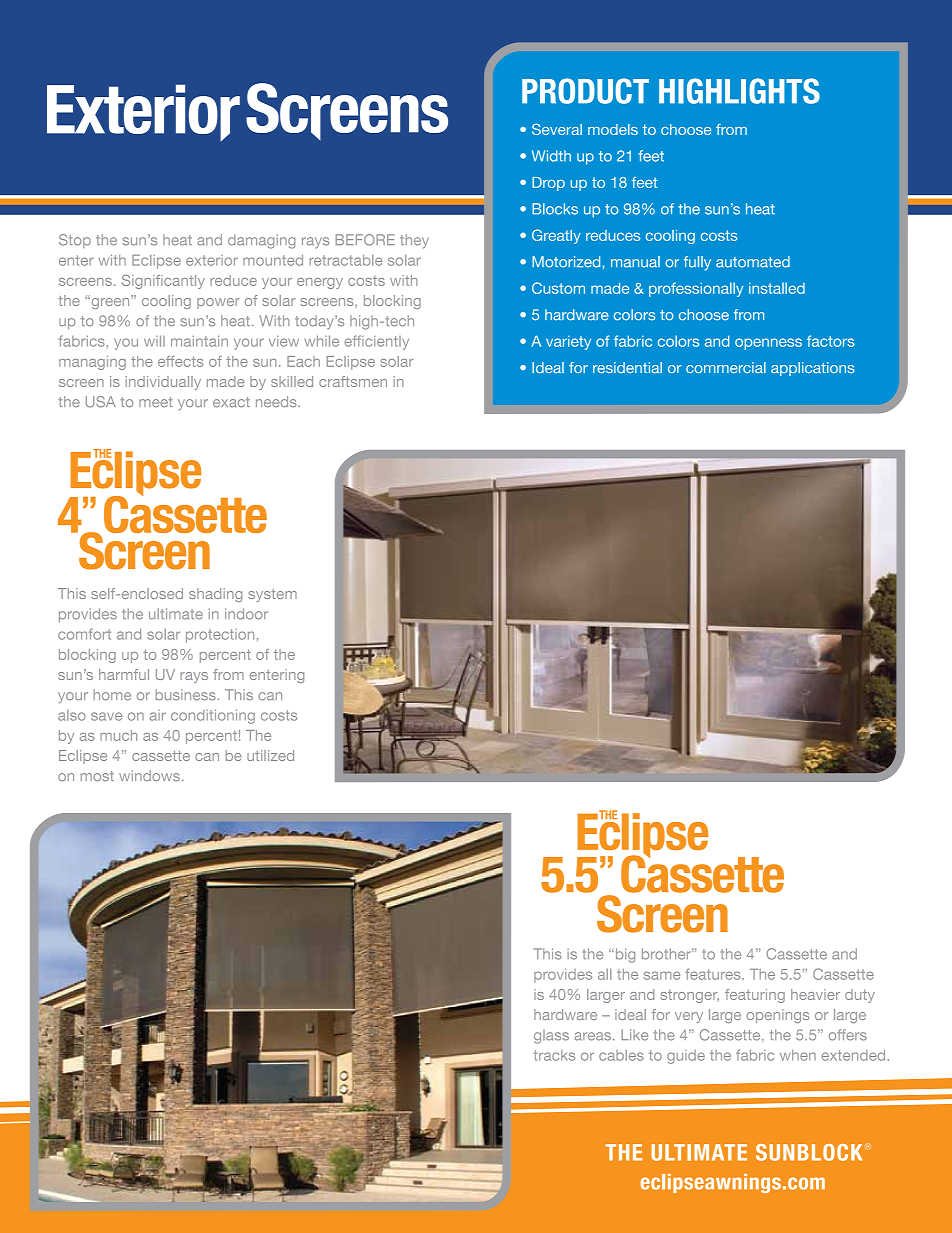 This image has width=952, height=1233. I want to click on individually, so click(163, 383).
